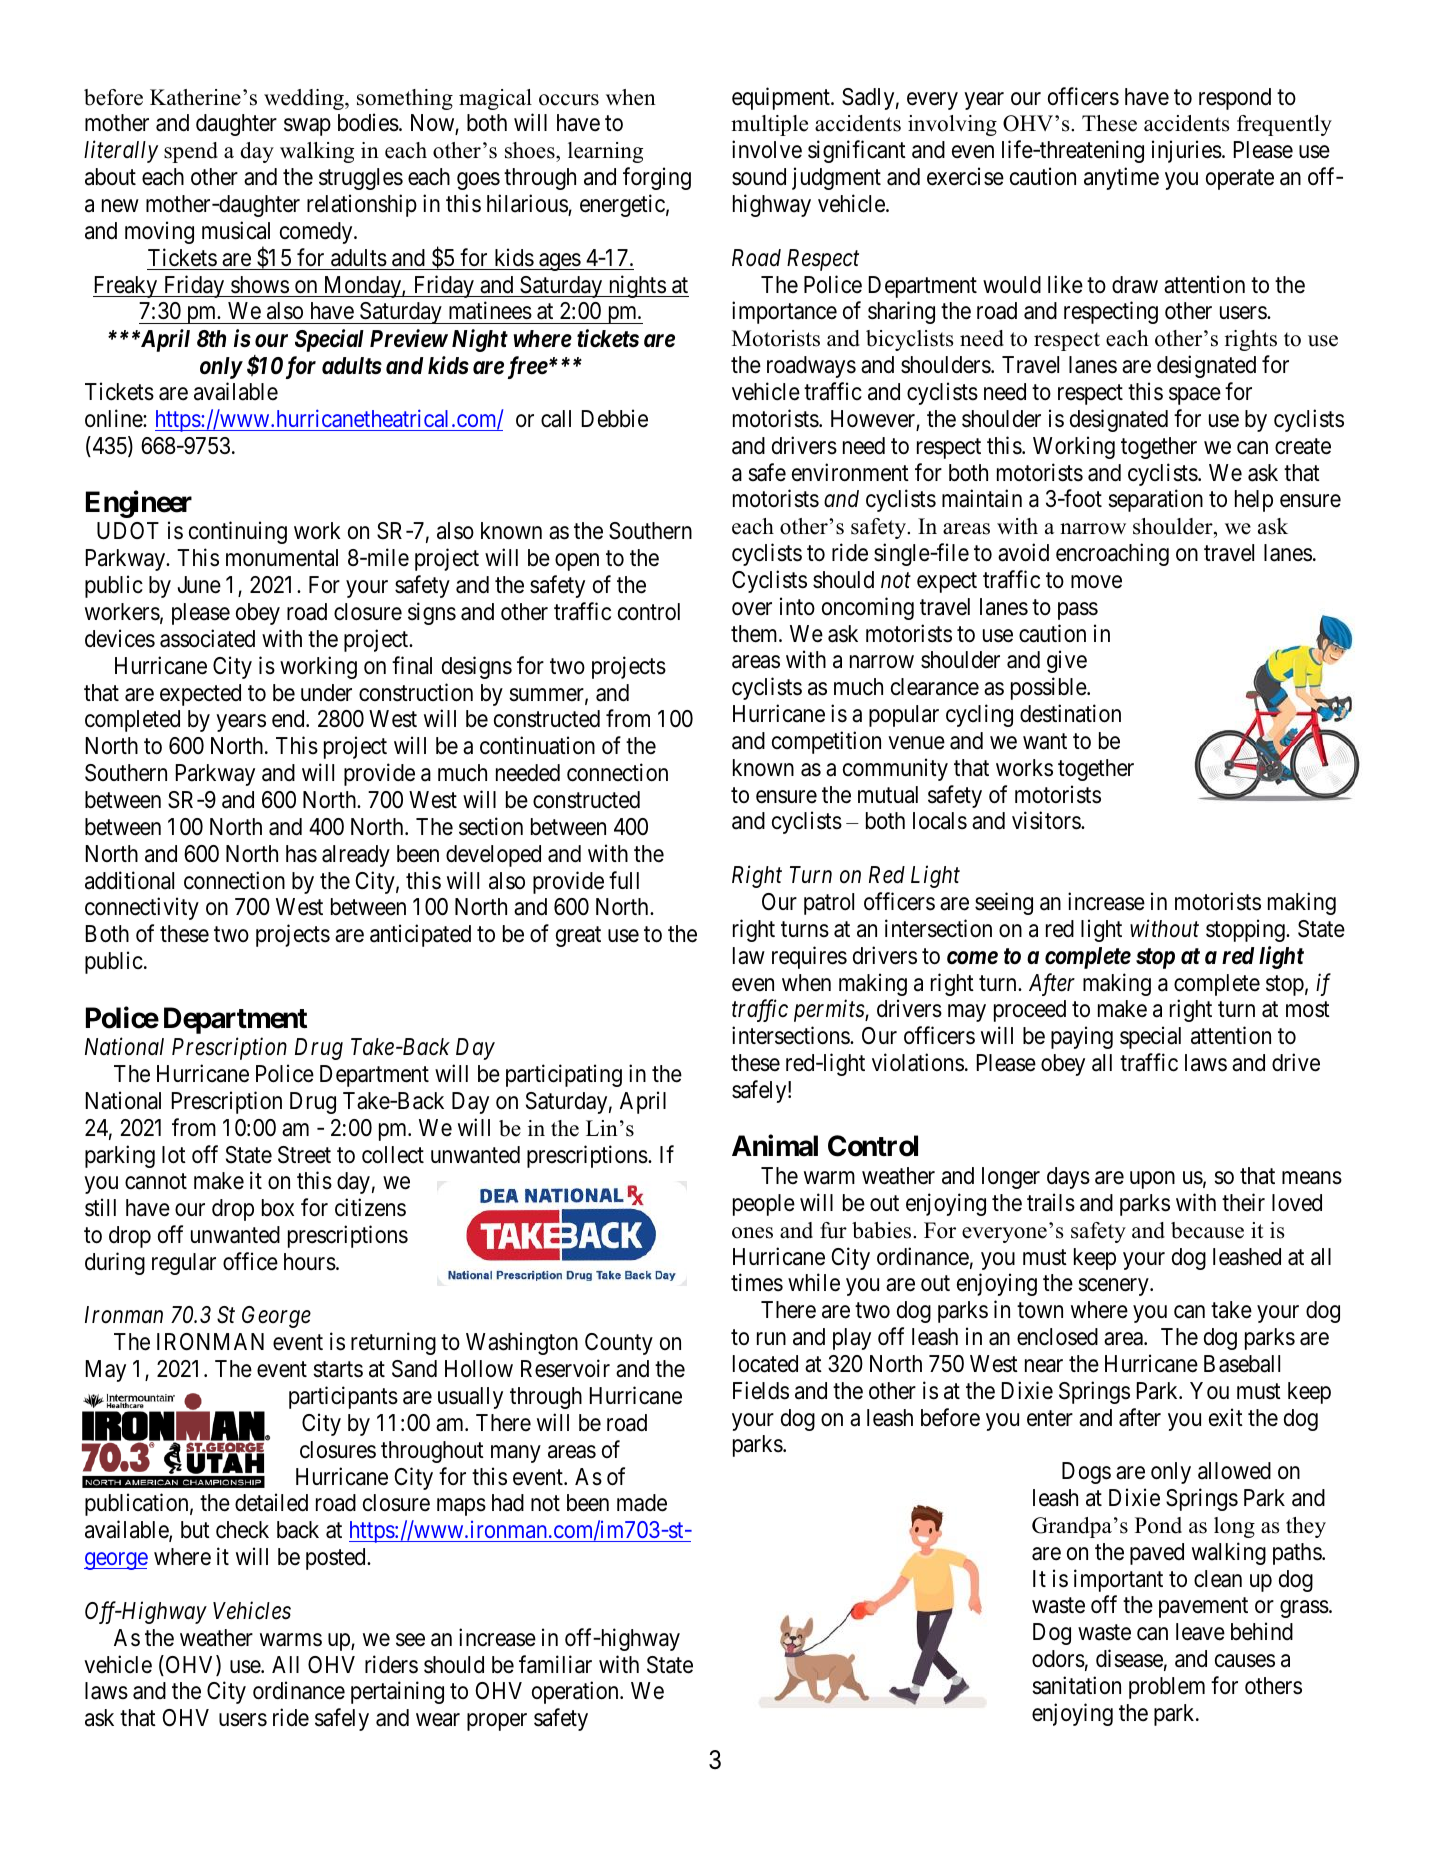  What do you see at coordinates (767, 149) in the screenshot?
I see `involve` at bounding box center [767, 149].
